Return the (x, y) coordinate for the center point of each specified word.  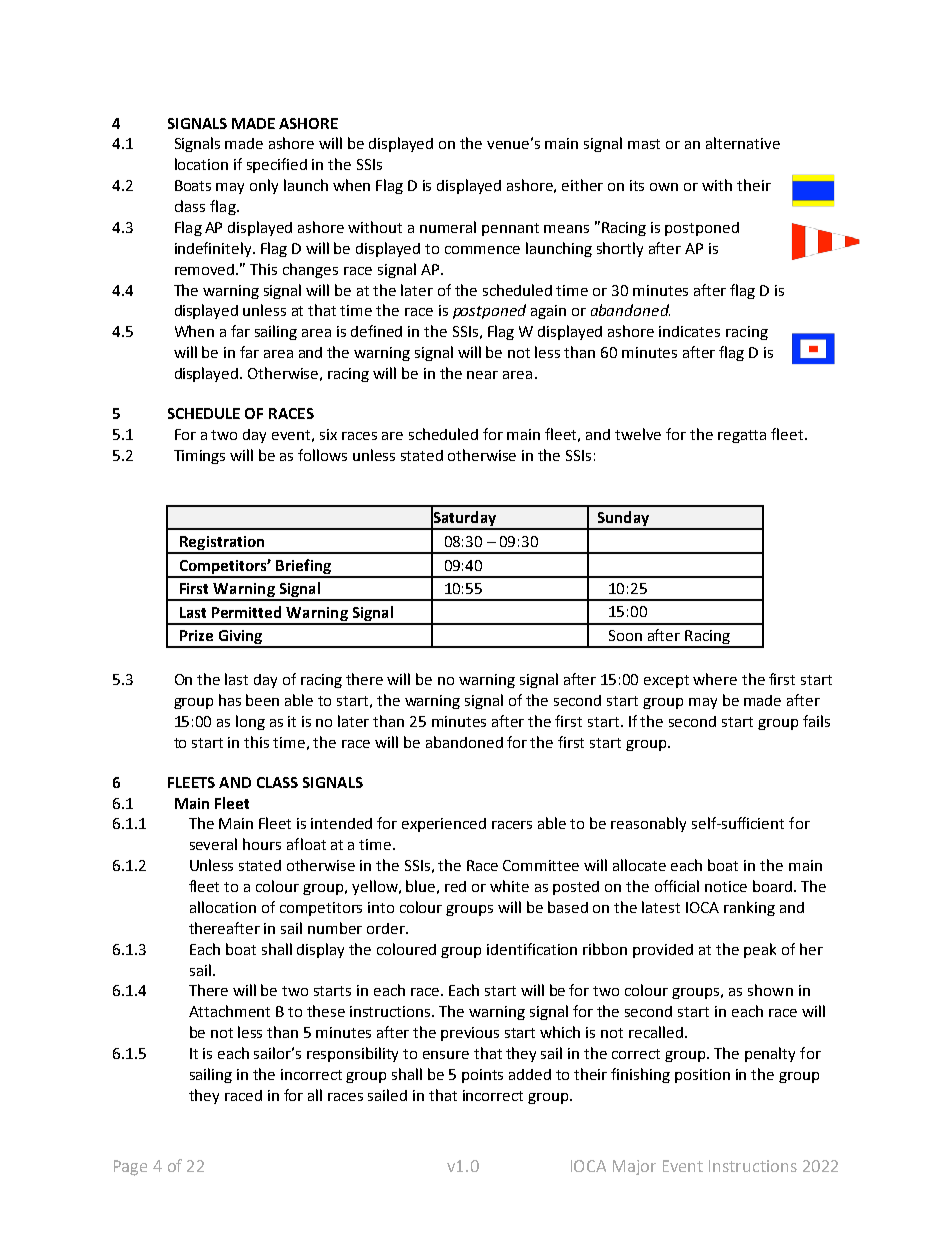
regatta (742, 436)
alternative (743, 143)
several (213, 844)
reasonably (648, 824)
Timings (199, 457)
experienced (444, 825)
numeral (448, 227)
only (264, 186)
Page (130, 1168)
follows (322, 455)
